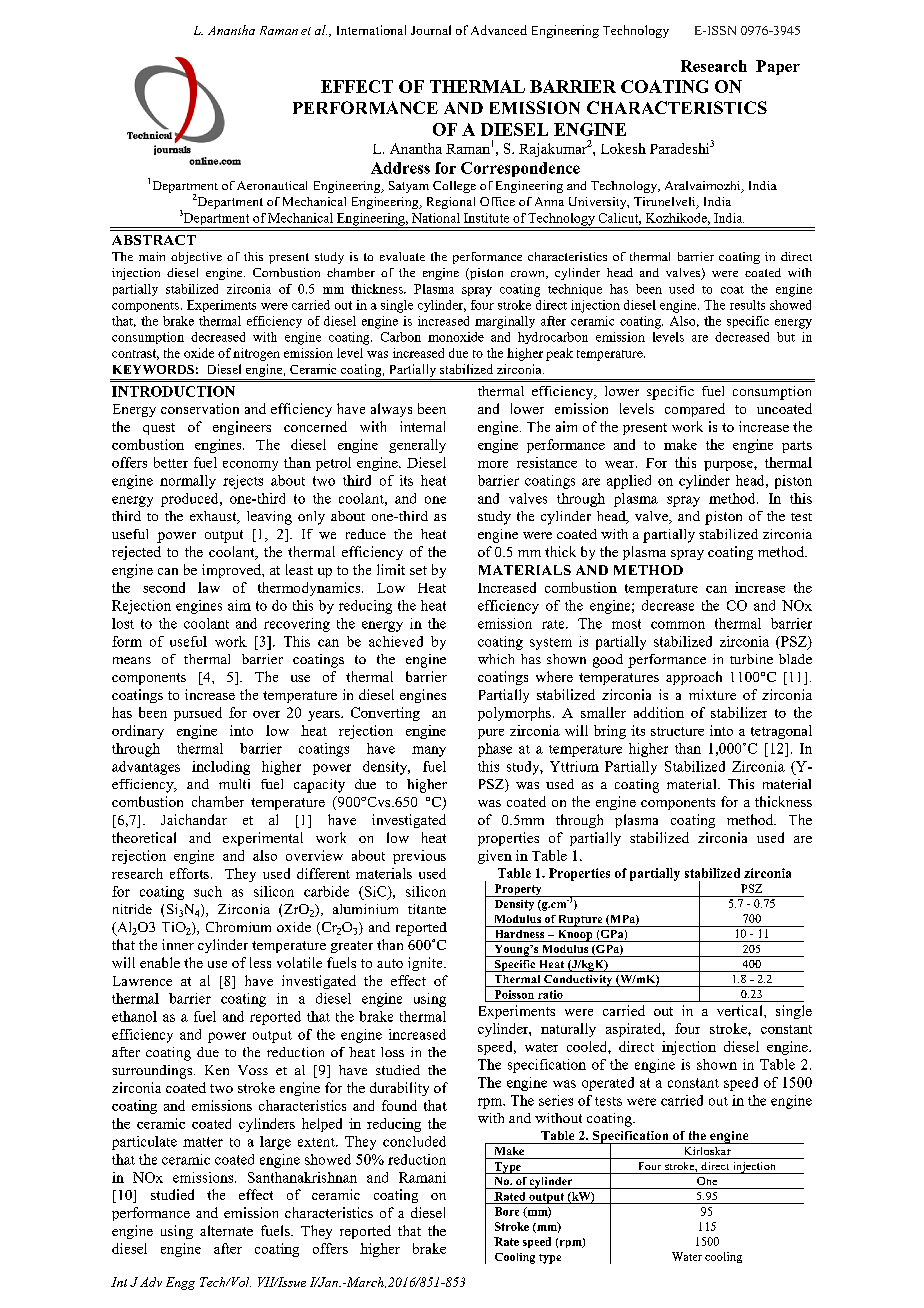 This screenshot has width=924, height=1308. Describe the element at coordinates (507, 1211) in the screenshot. I see `Bore` at that location.
